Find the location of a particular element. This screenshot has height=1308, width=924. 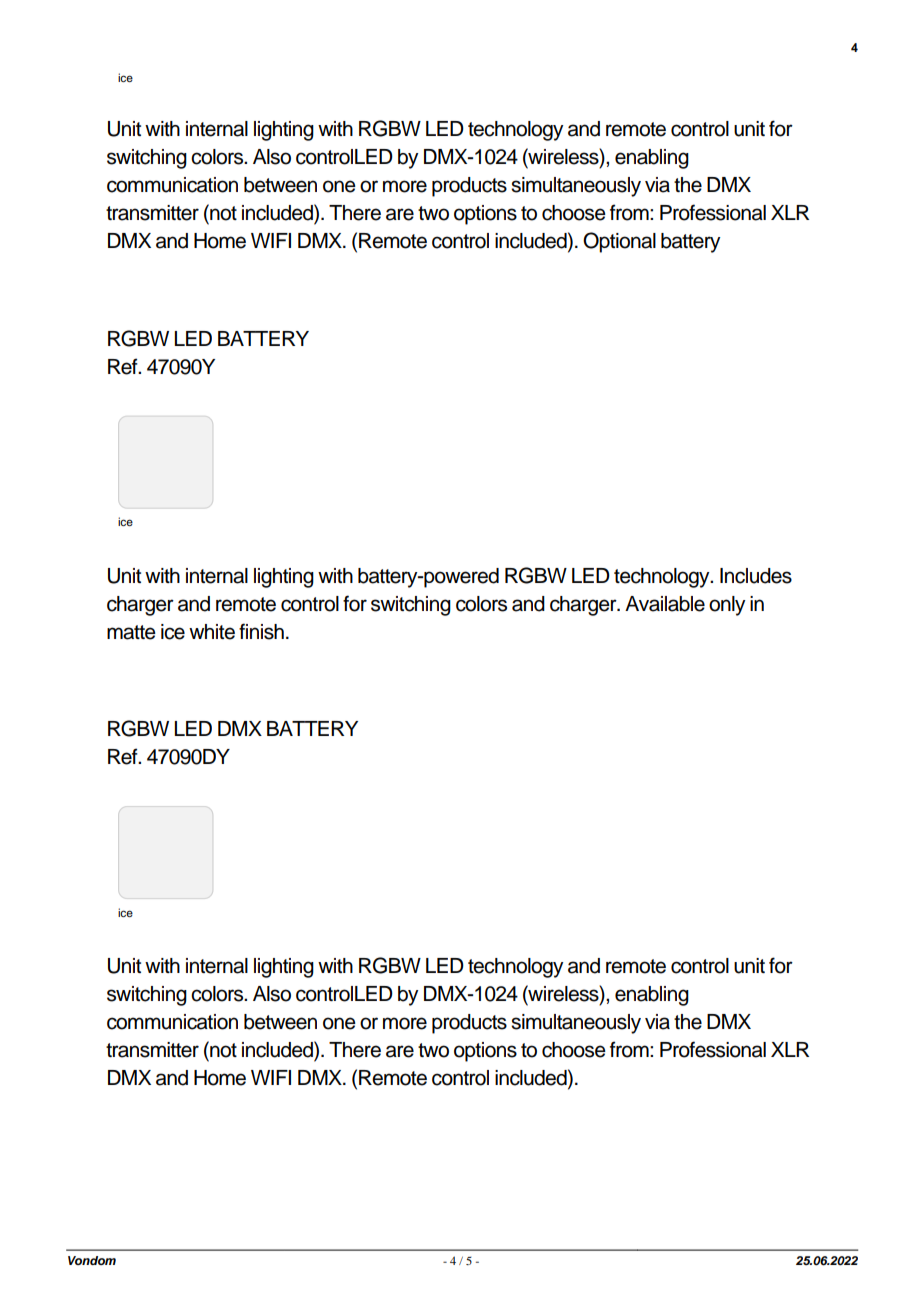

only is located at coordinates (727, 606).
